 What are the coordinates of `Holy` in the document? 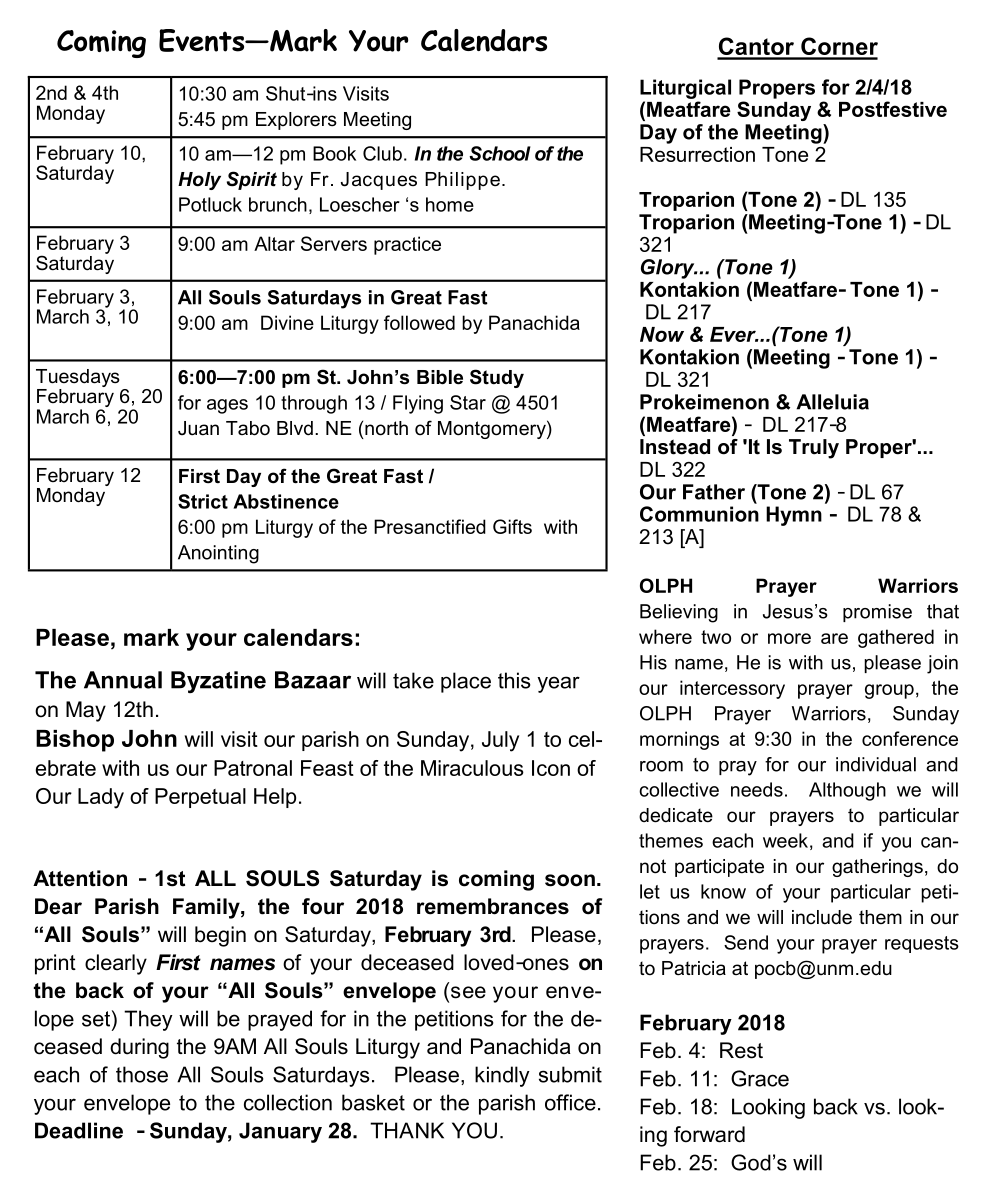 It's located at (199, 181).
